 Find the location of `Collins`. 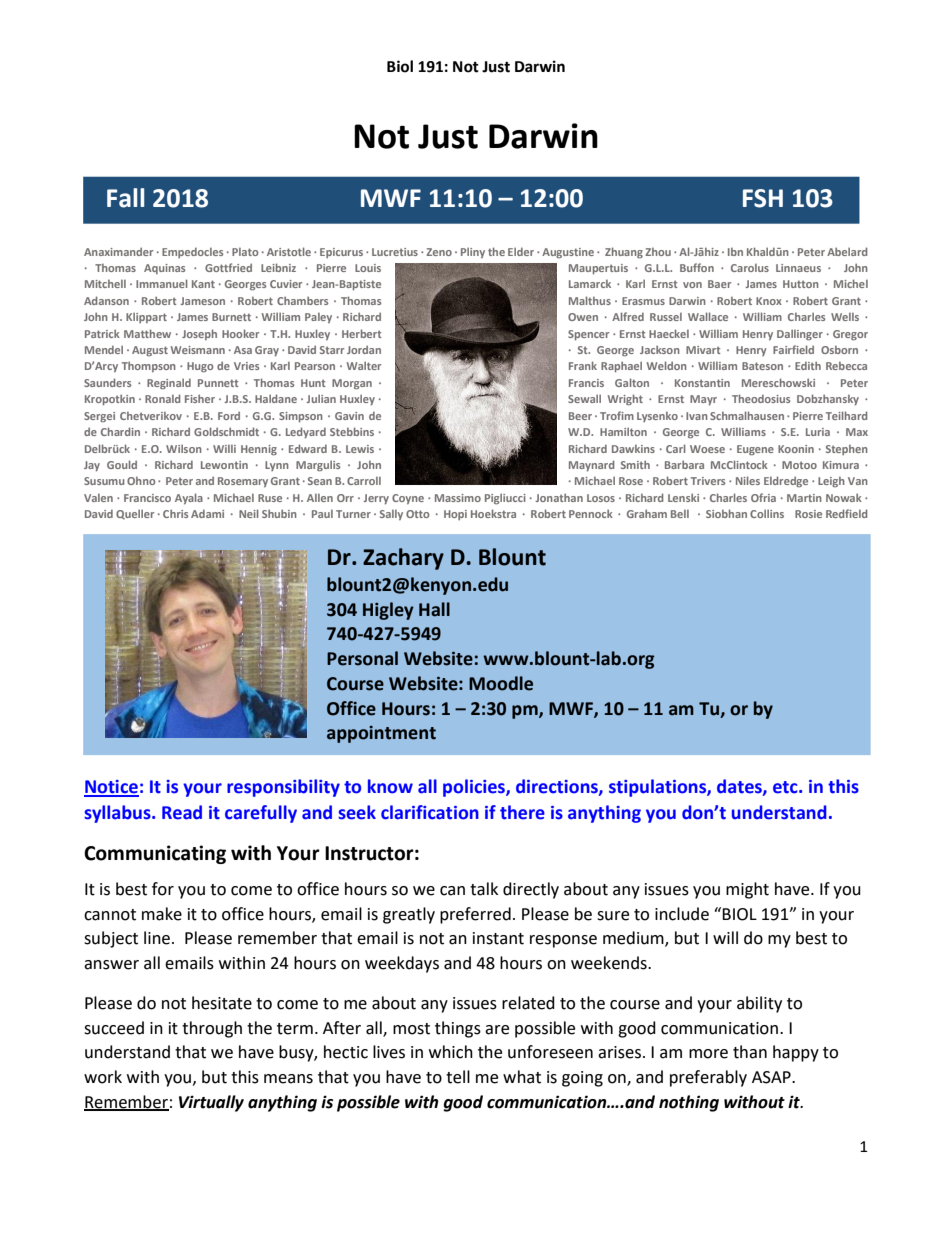

Collins is located at coordinates (767, 513).
